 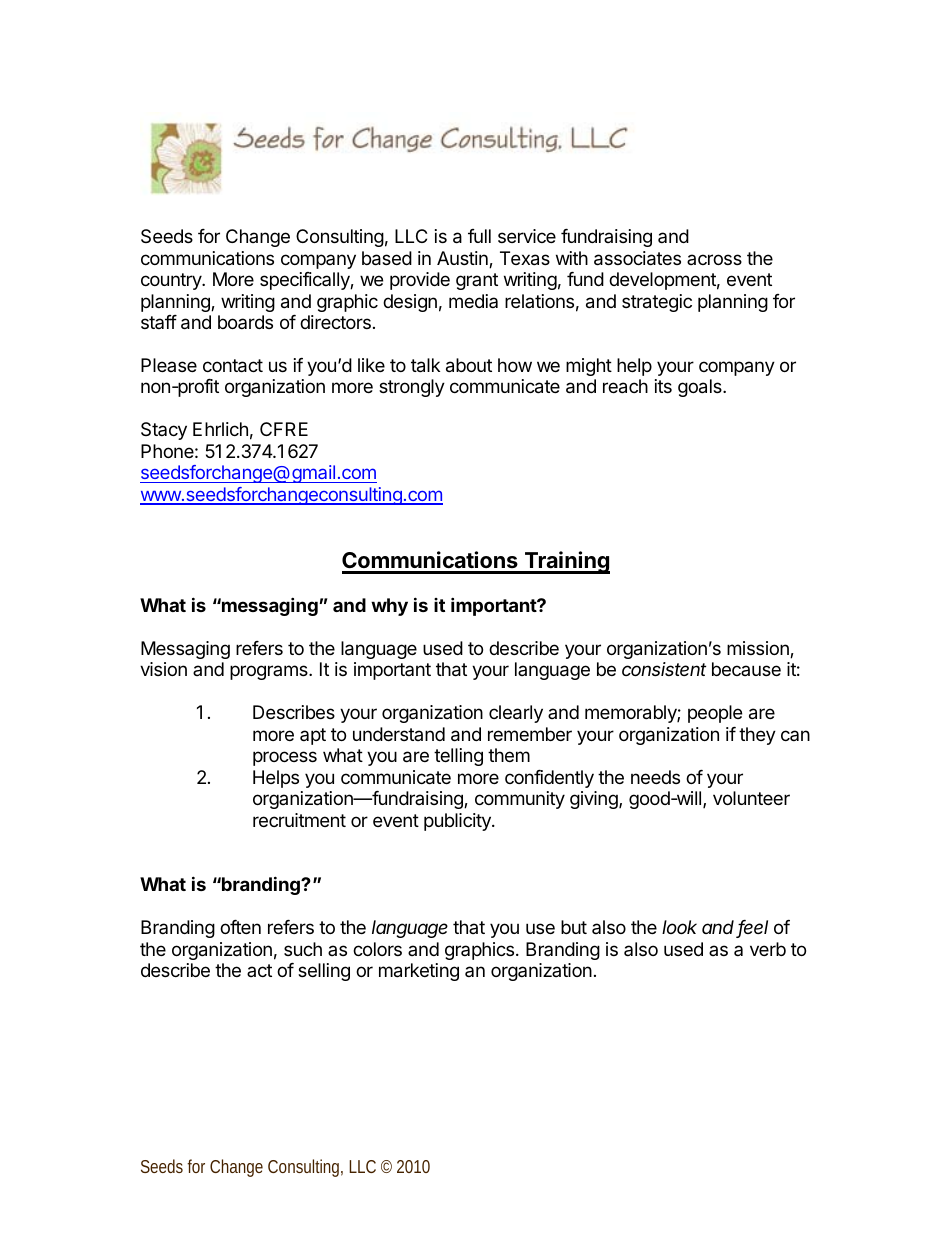 I want to click on strongly, so click(x=412, y=388).
